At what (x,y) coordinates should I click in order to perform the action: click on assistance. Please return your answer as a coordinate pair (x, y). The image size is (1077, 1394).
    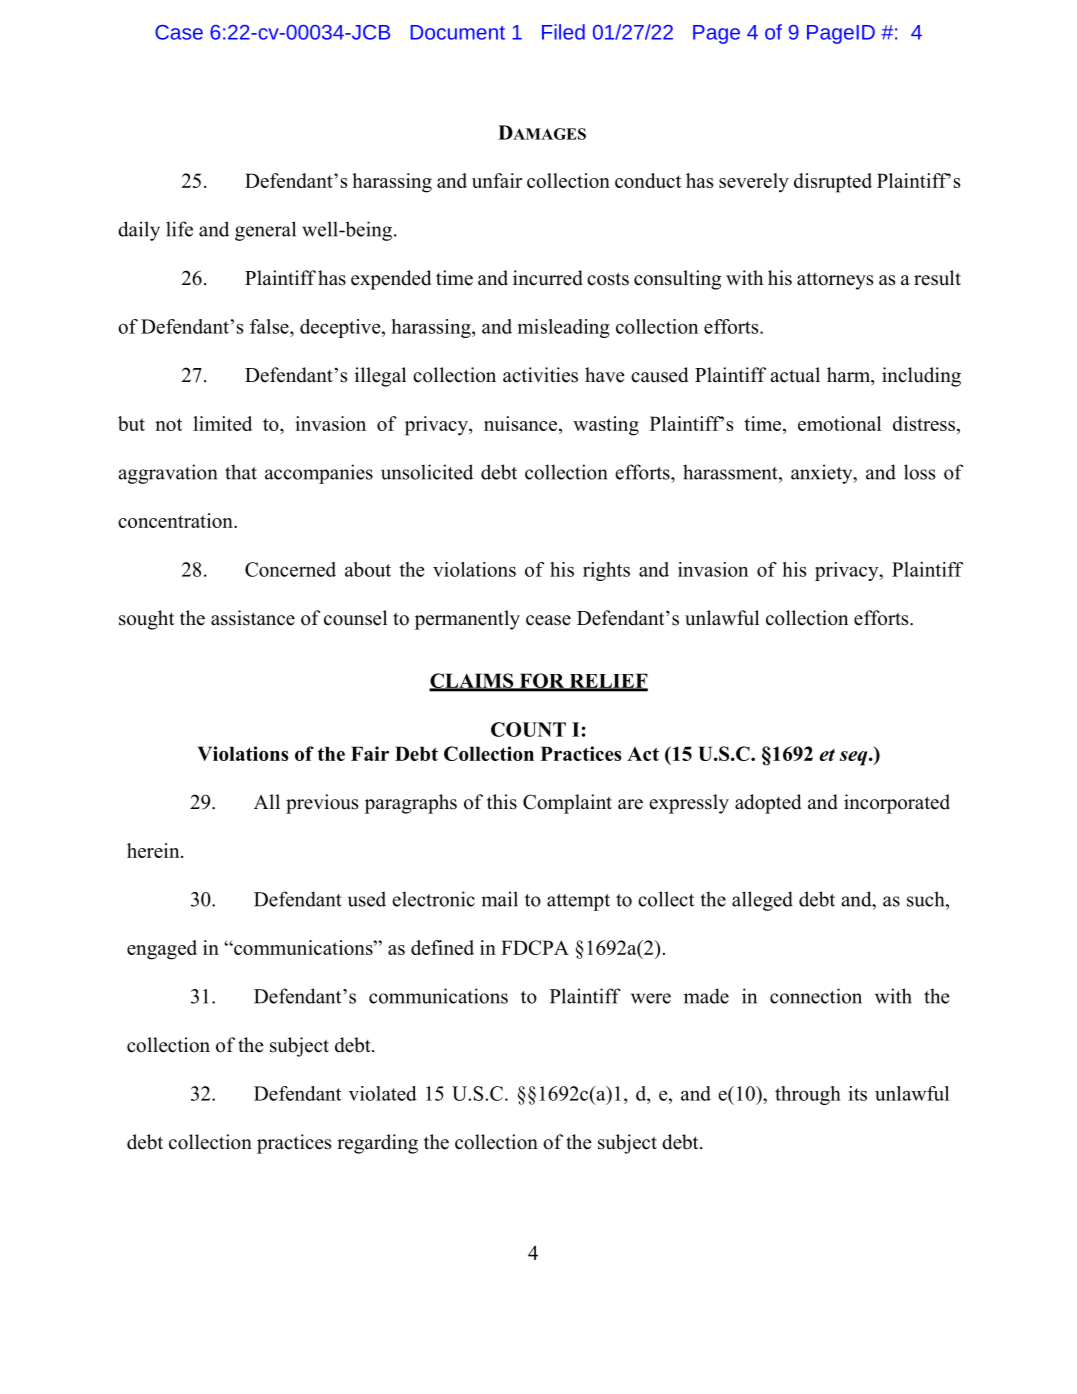
    Looking at the image, I should click on (253, 618).
